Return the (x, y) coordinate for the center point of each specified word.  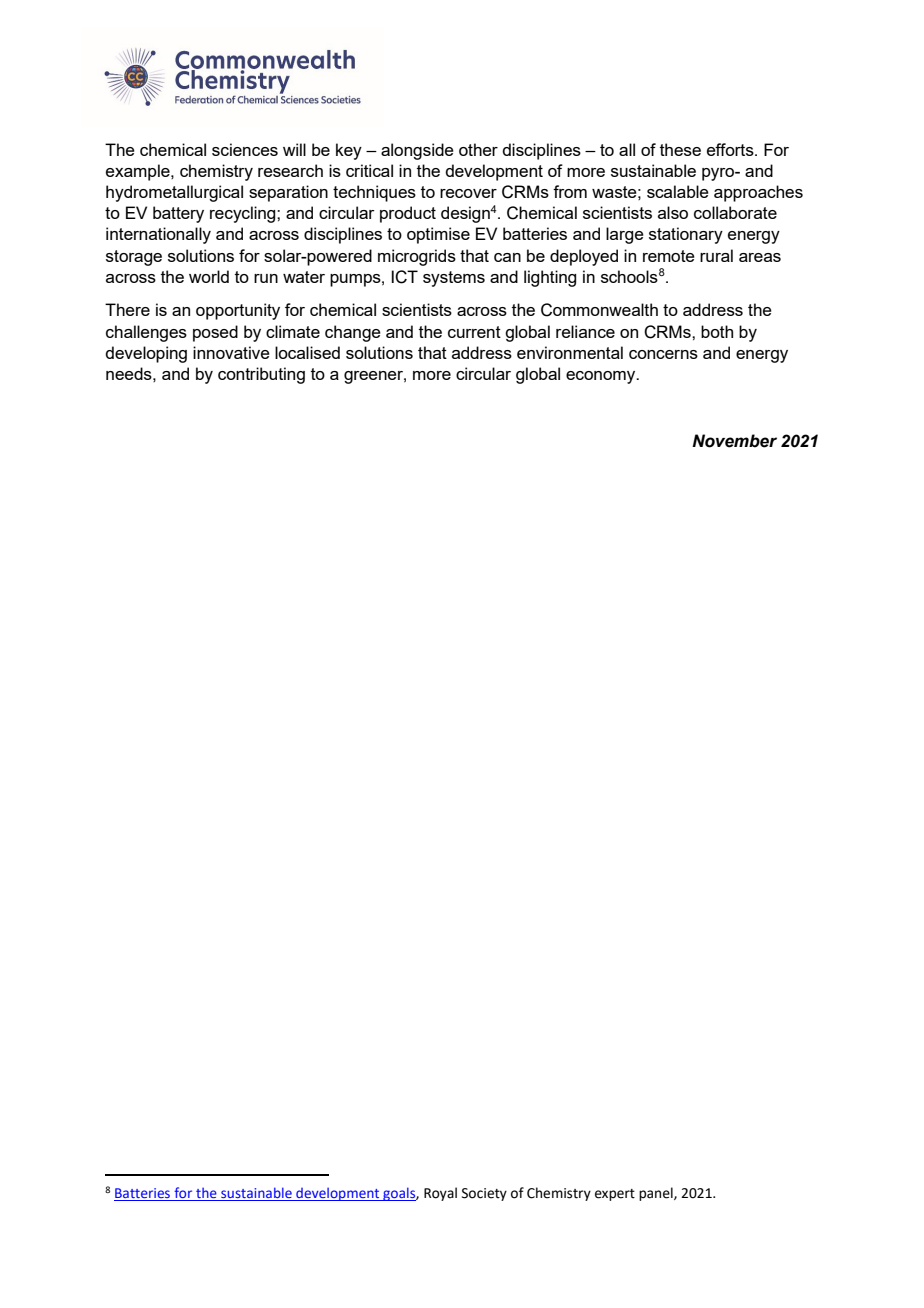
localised (307, 352)
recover (468, 193)
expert (615, 1195)
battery (178, 214)
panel (657, 1194)
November (734, 441)
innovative (231, 352)
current (474, 332)
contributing (261, 375)
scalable (678, 191)
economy (602, 377)
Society (484, 1194)
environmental (570, 352)
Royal (440, 1194)
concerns (663, 354)
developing (146, 354)
